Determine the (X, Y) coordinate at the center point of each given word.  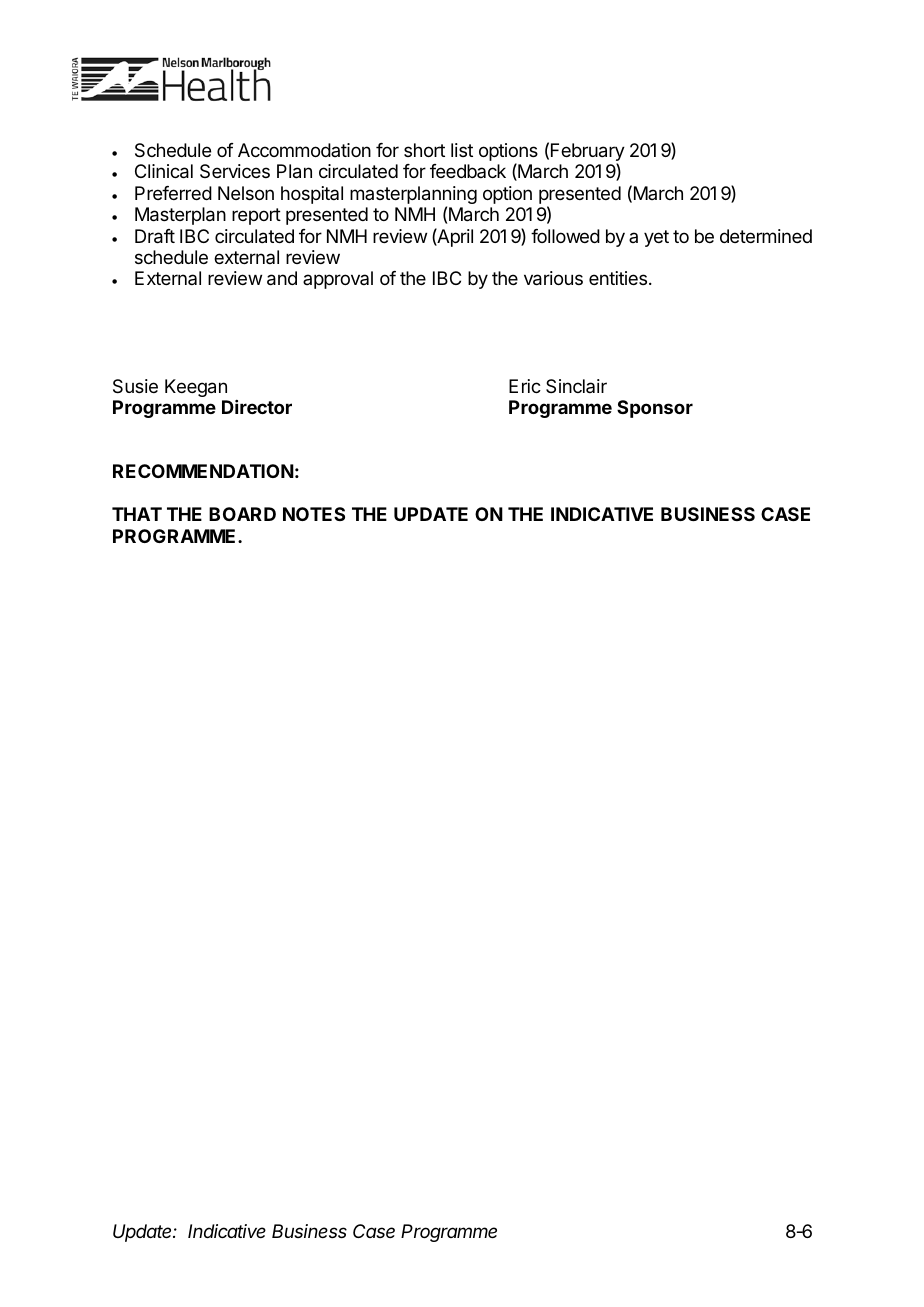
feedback (468, 171)
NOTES (314, 514)
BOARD (242, 514)
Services (235, 171)
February (588, 153)
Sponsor (655, 409)
